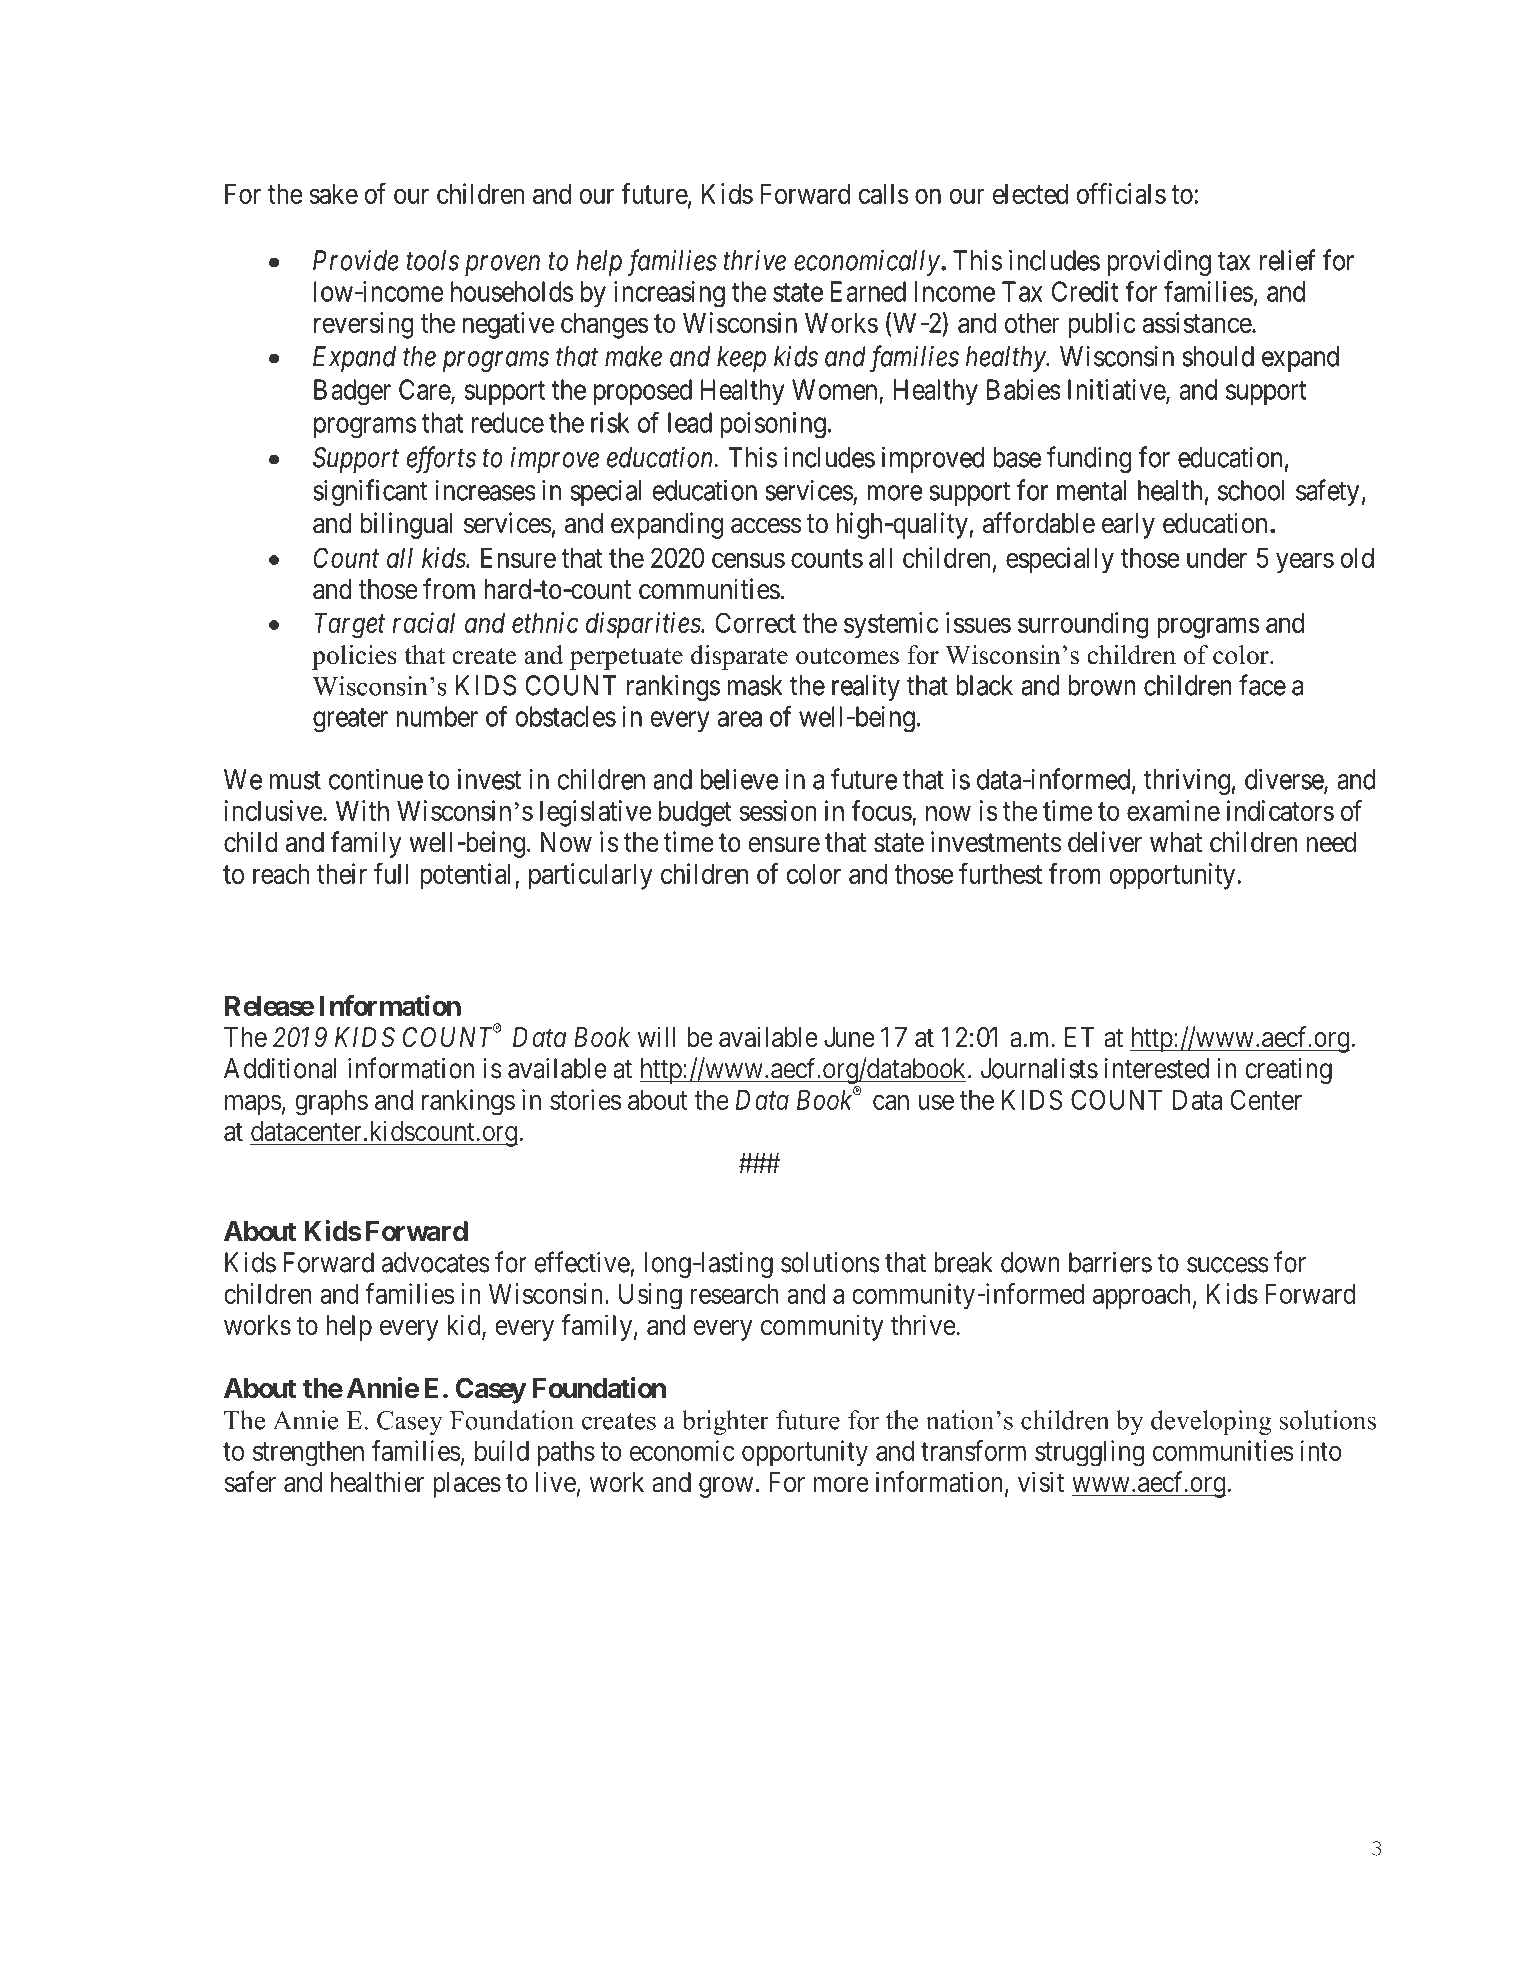 This image has height=1964, width=1517. I want to click on what, so click(1176, 842).
